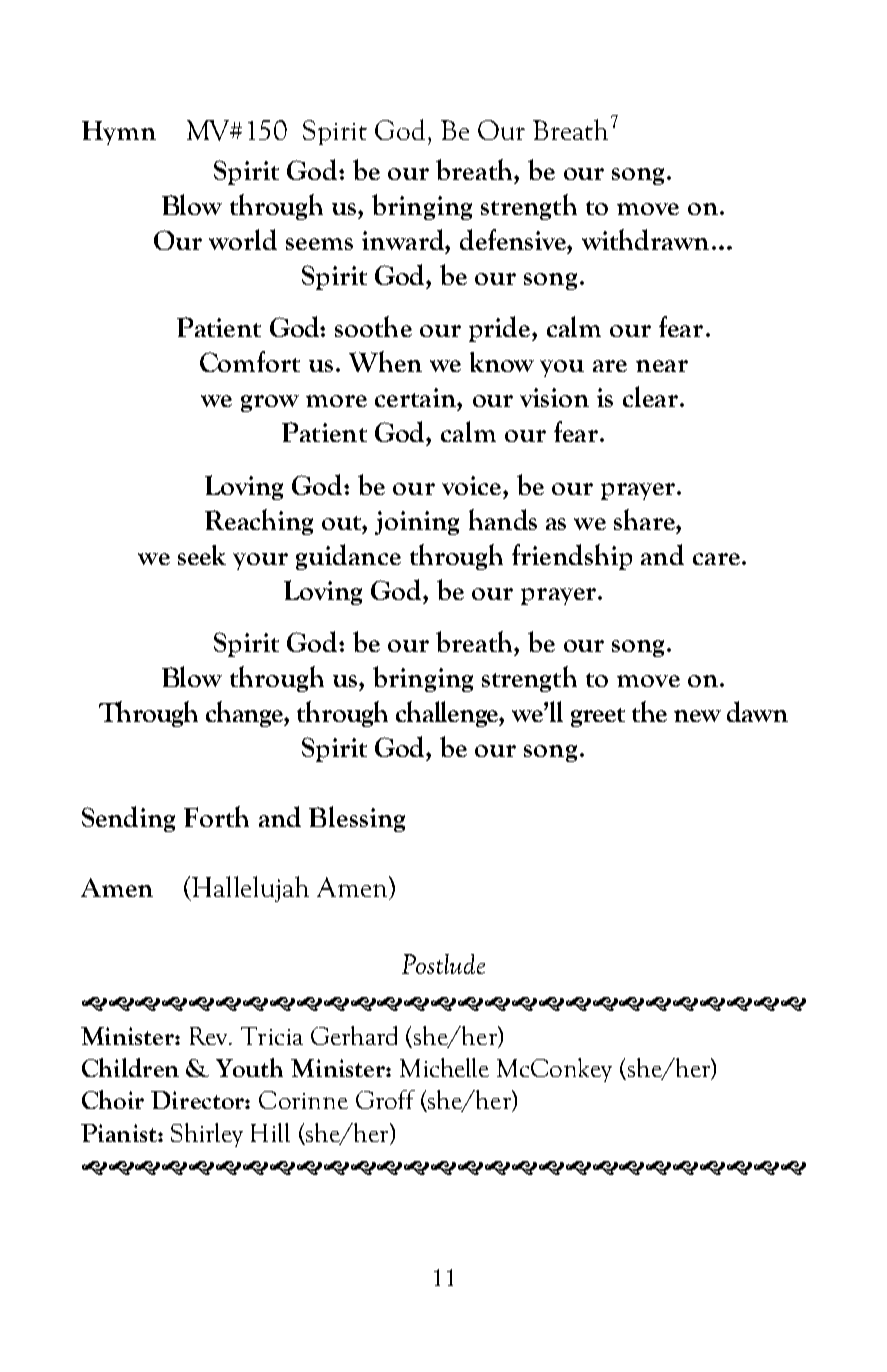 The image size is (887, 1372). What do you see at coordinates (202, 555) in the page?
I see `seek` at bounding box center [202, 555].
